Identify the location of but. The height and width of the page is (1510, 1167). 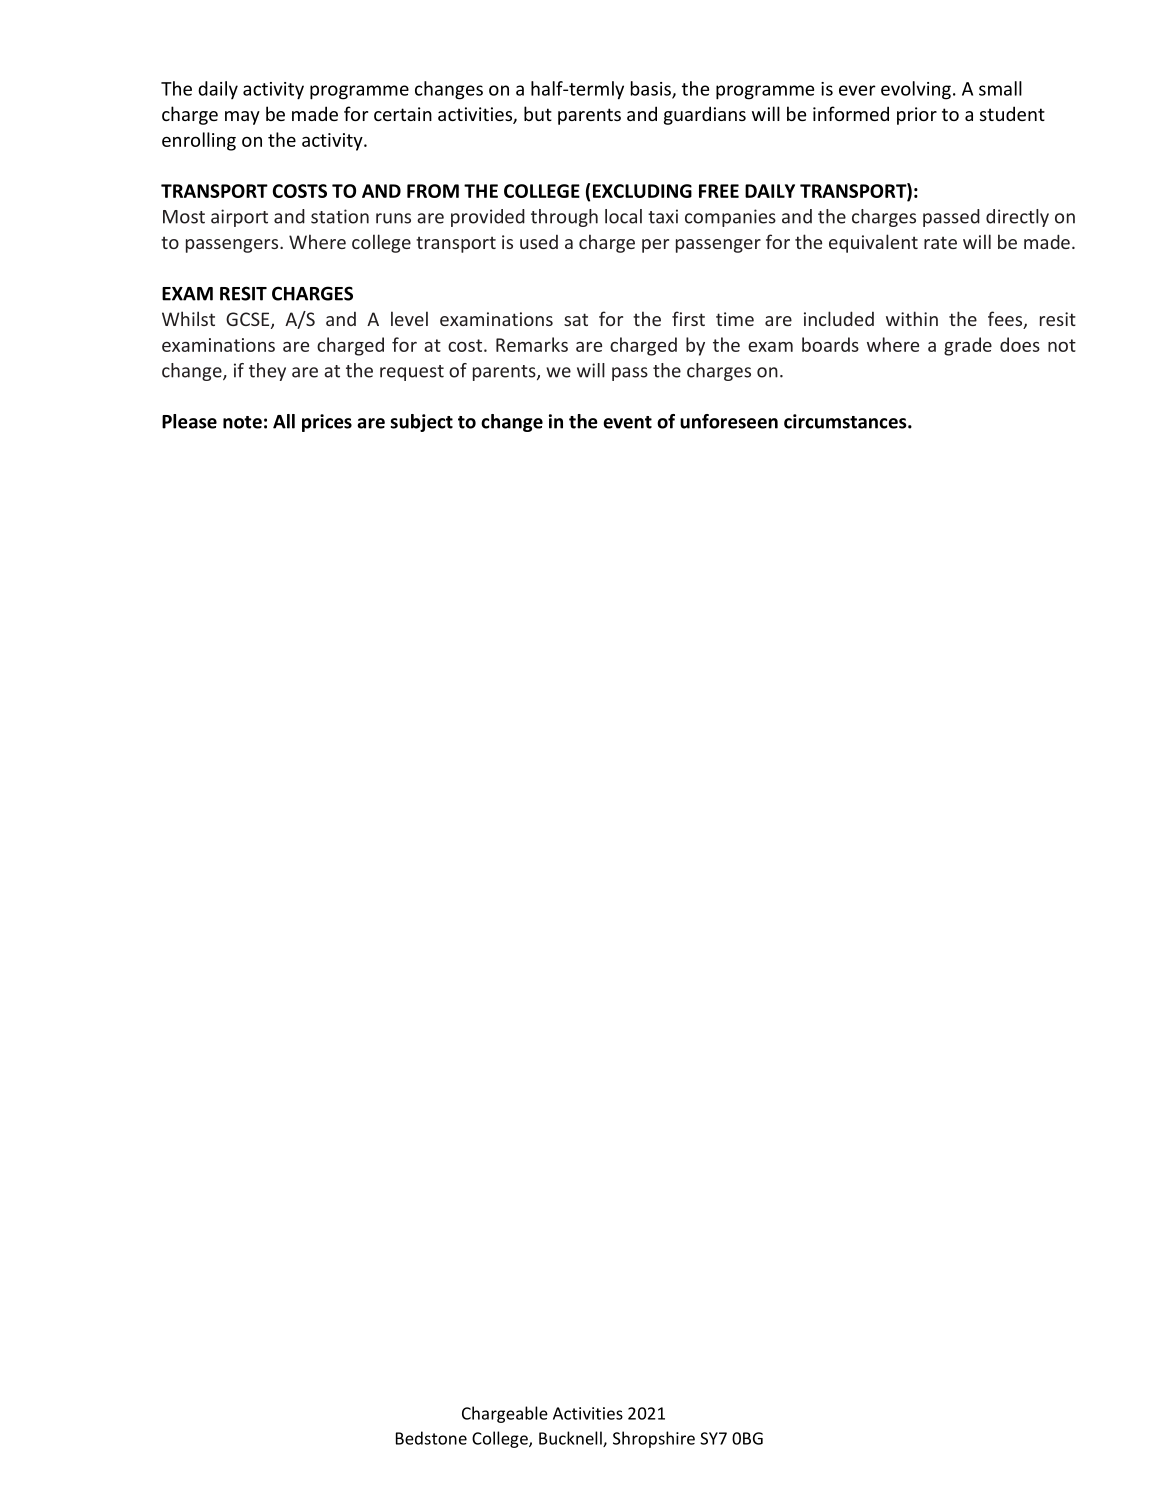
(538, 113).
